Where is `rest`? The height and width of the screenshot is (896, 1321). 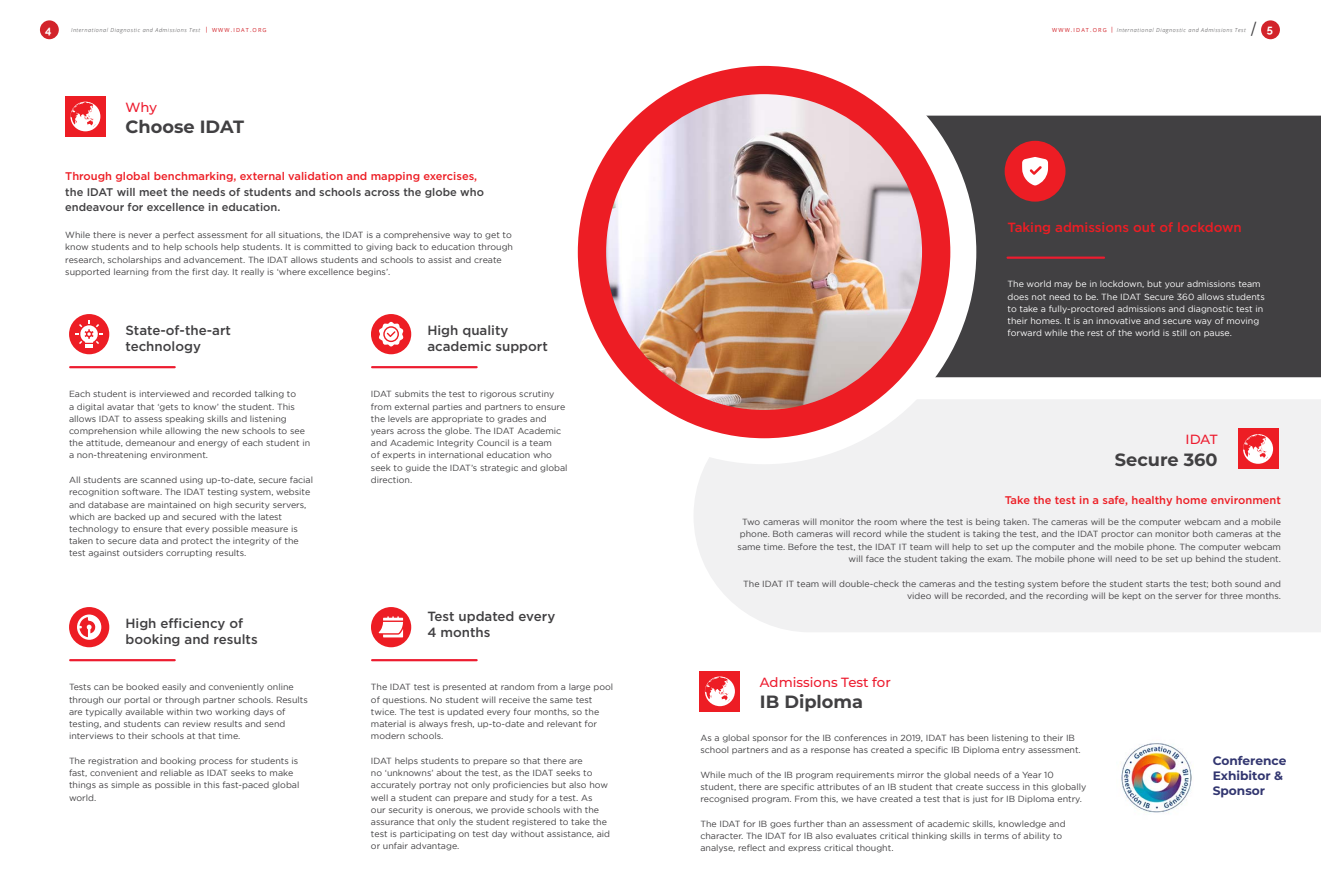
rest is located at coordinates (1095, 333).
